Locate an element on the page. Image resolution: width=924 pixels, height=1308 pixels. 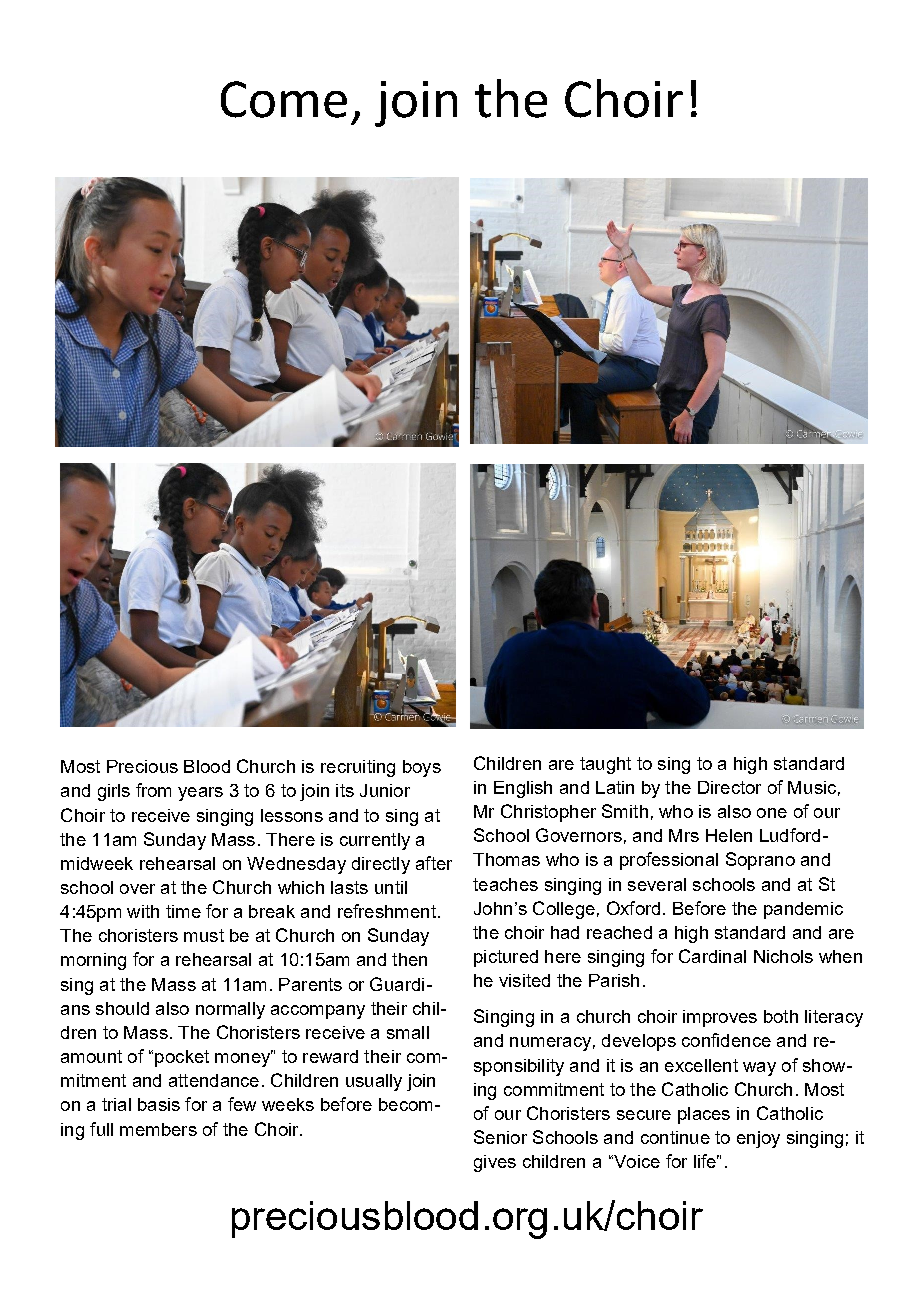
Come is located at coordinates (284, 99).
